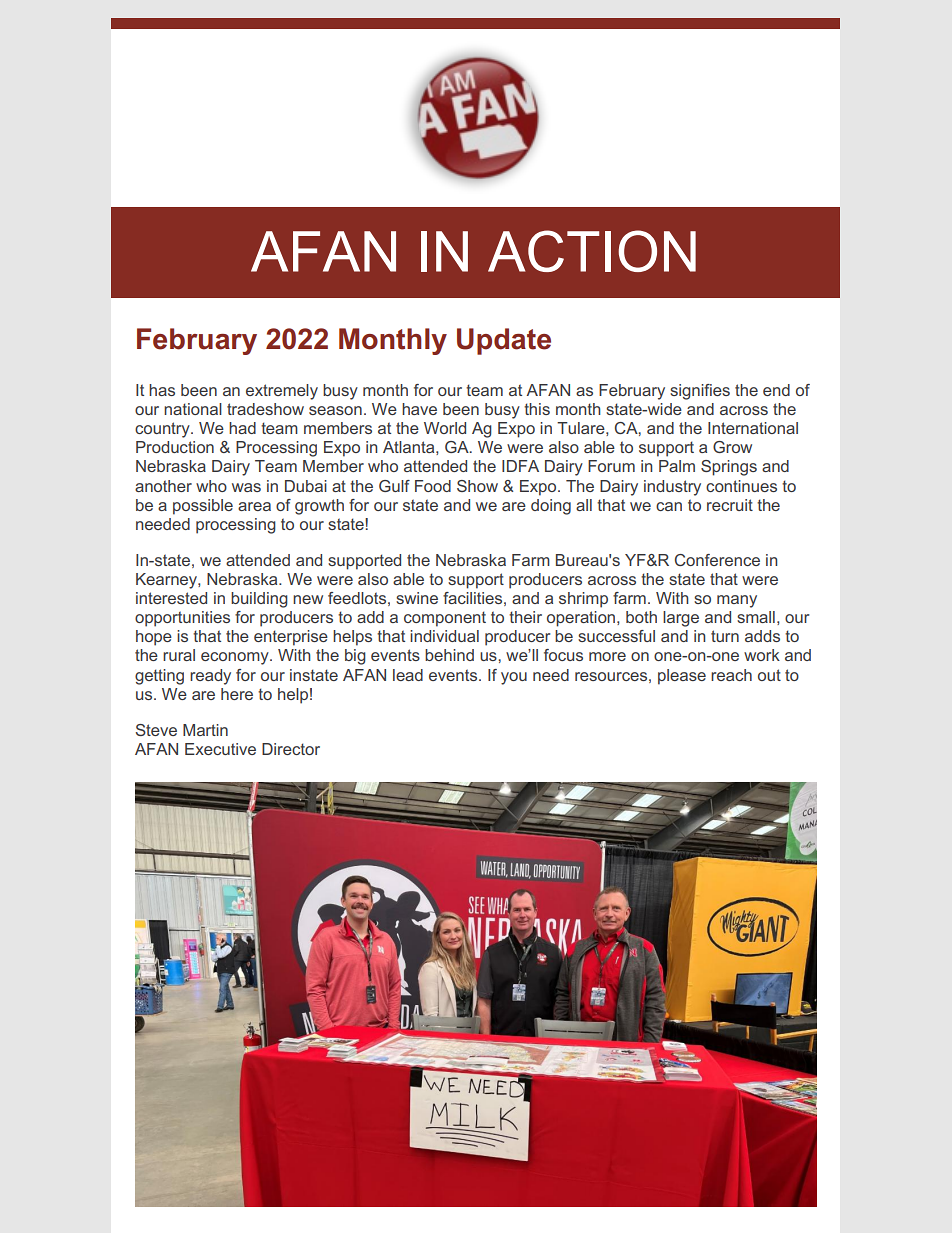 The image size is (952, 1233). What do you see at coordinates (669, 506) in the image?
I see `can` at bounding box center [669, 506].
